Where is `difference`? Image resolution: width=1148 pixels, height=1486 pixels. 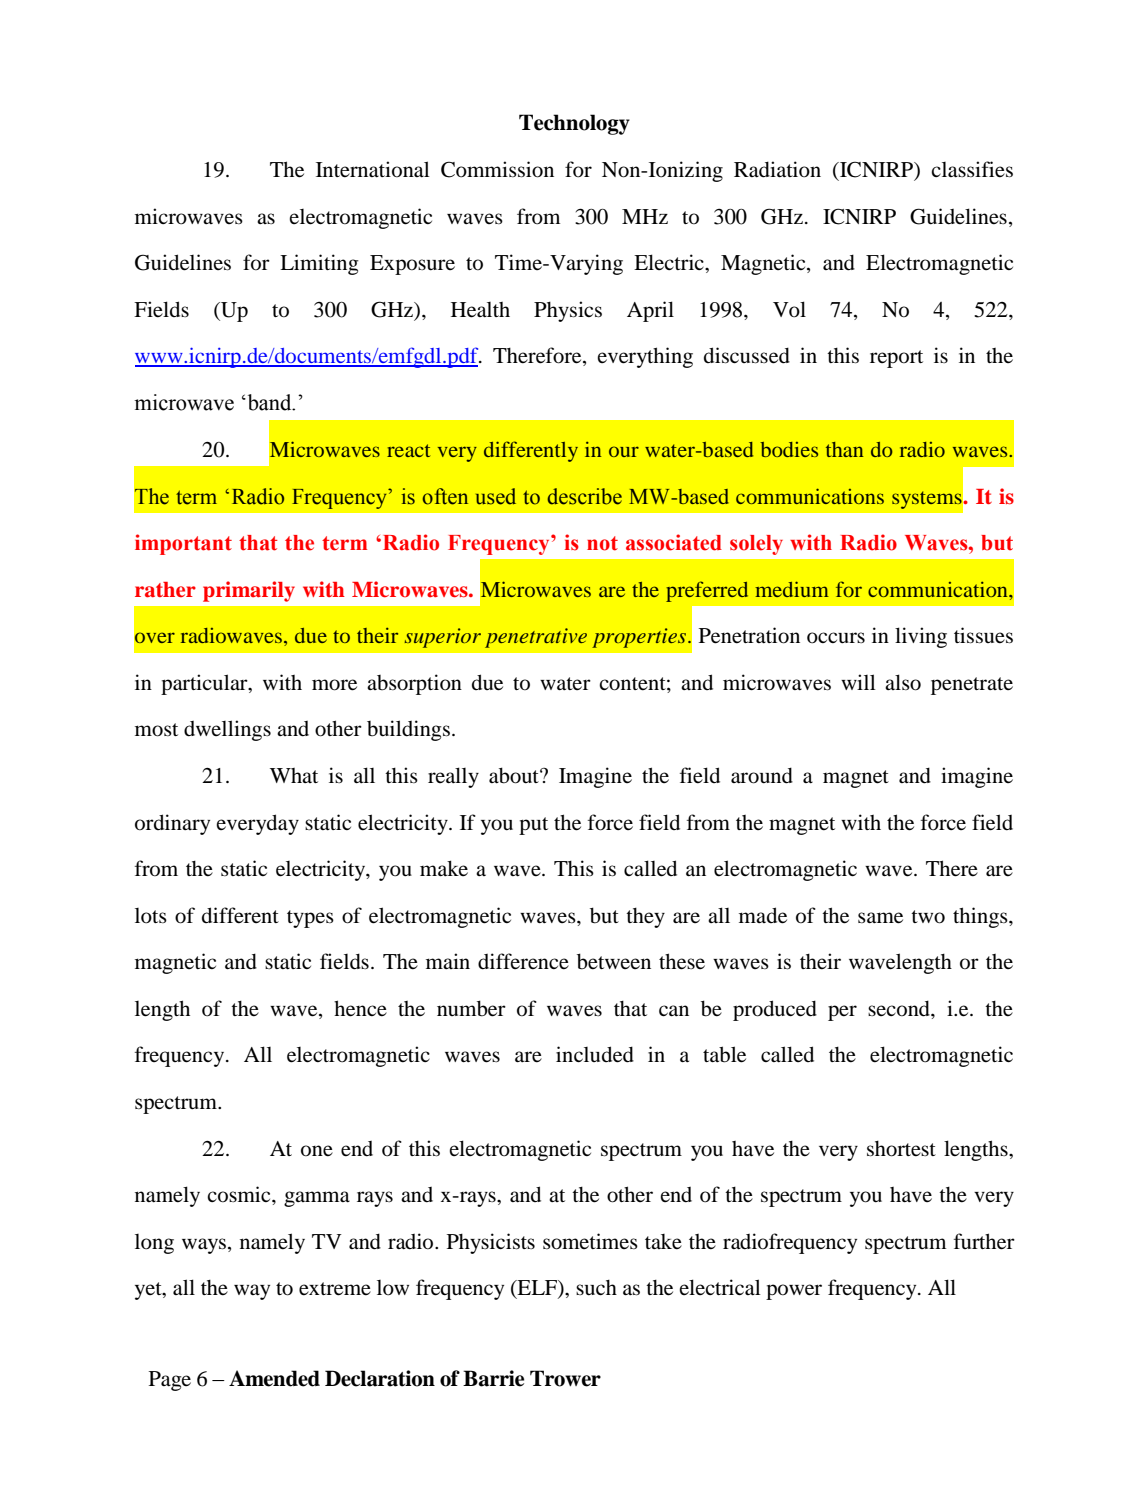 difference is located at coordinates (523, 961).
